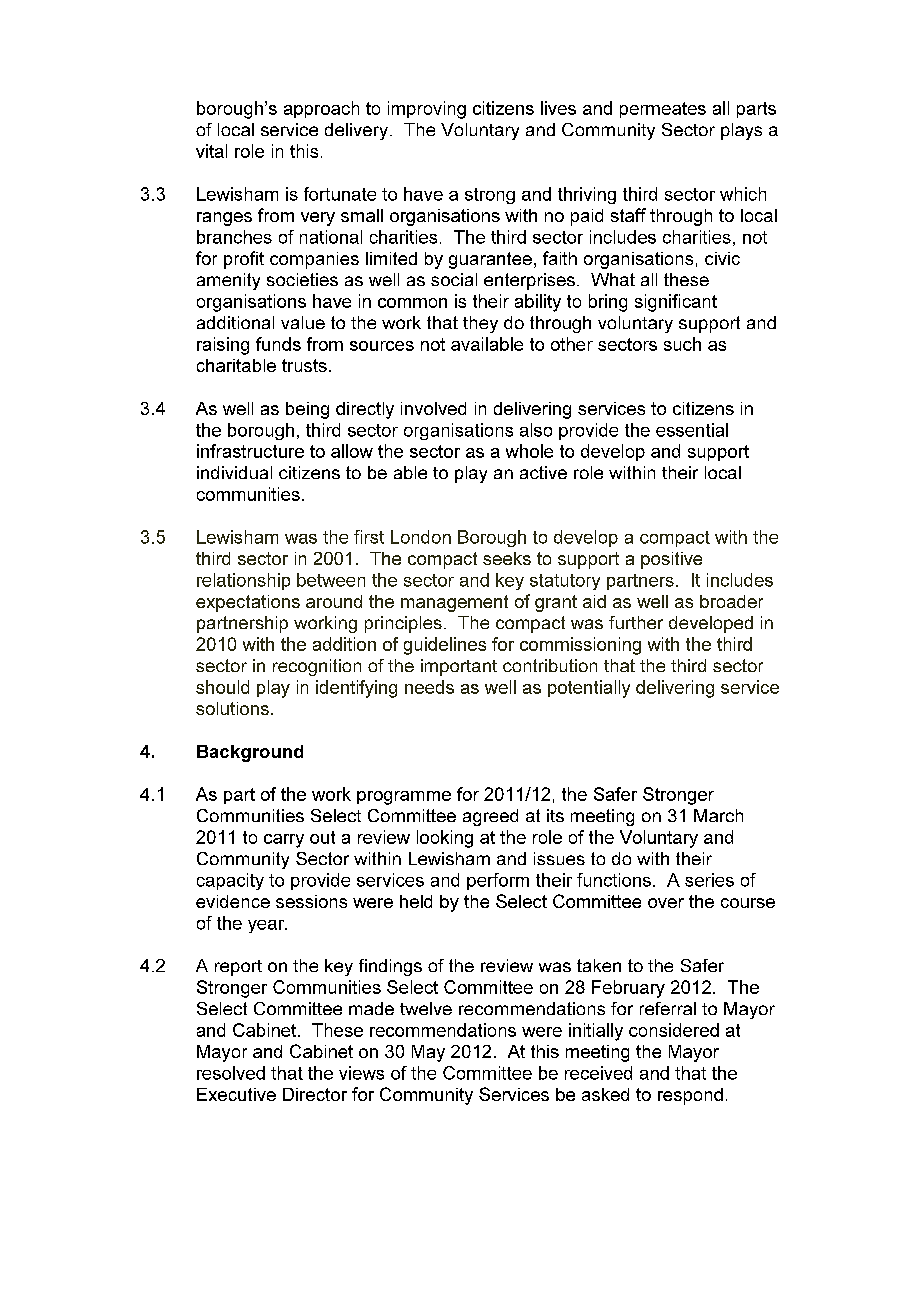  What do you see at coordinates (454, 603) in the document?
I see `management` at bounding box center [454, 603].
